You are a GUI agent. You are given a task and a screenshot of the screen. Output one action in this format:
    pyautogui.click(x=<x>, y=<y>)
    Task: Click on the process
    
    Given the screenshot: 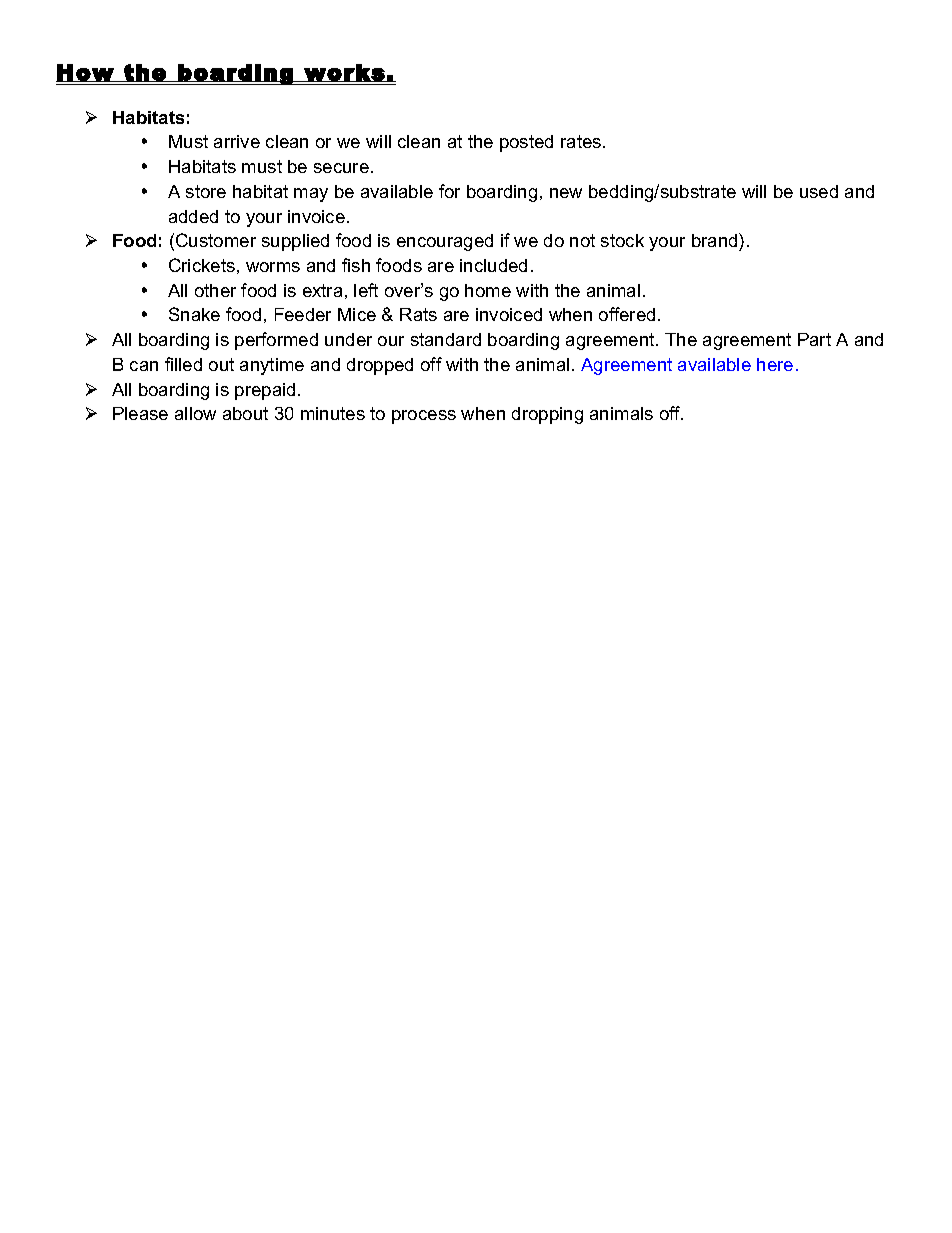 What is the action you would take?
    pyautogui.click(x=424, y=417)
